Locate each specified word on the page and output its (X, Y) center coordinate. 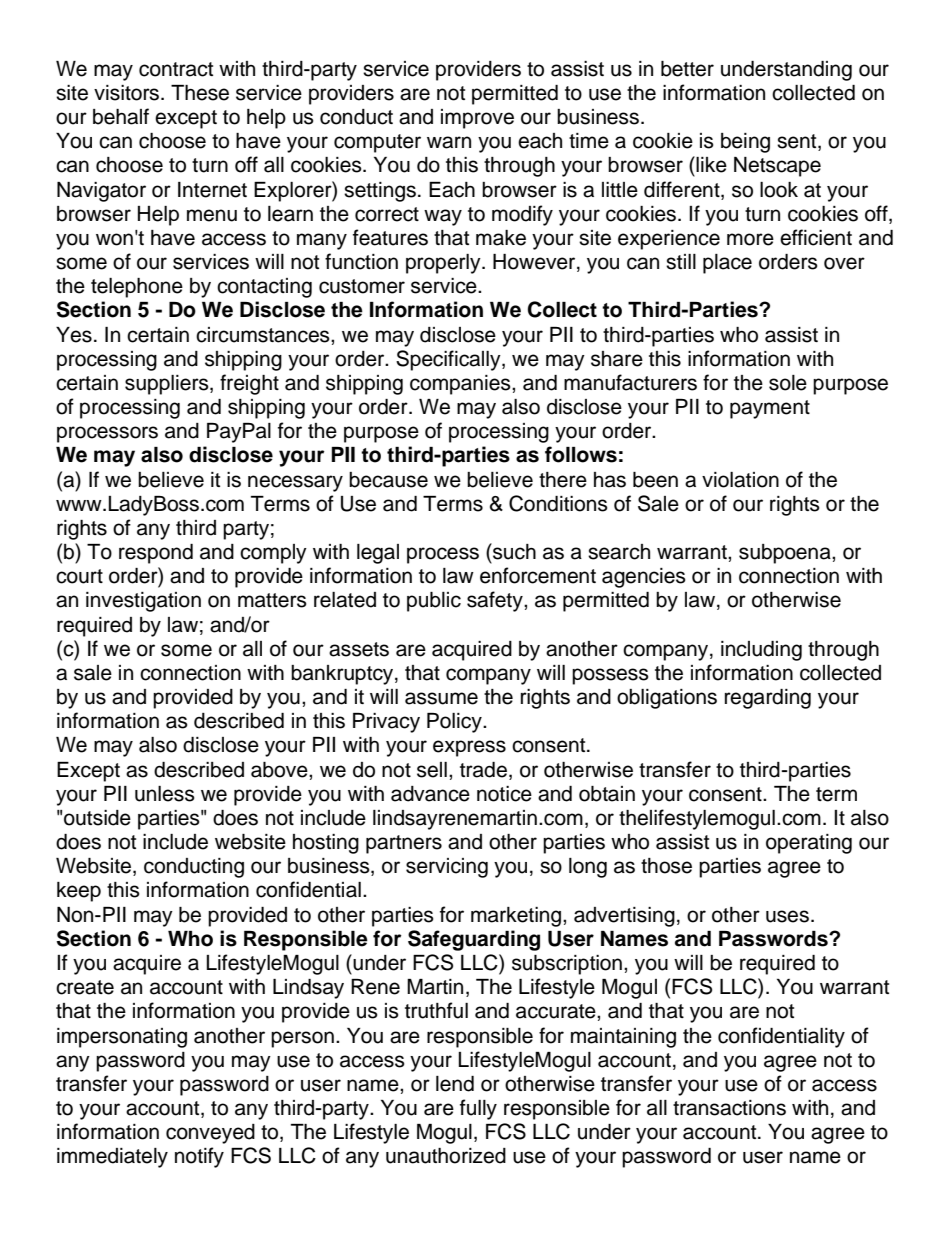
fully (478, 1109)
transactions (729, 1108)
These (200, 93)
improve (477, 119)
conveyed (210, 1134)
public (434, 602)
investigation (143, 602)
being (745, 143)
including (761, 651)
